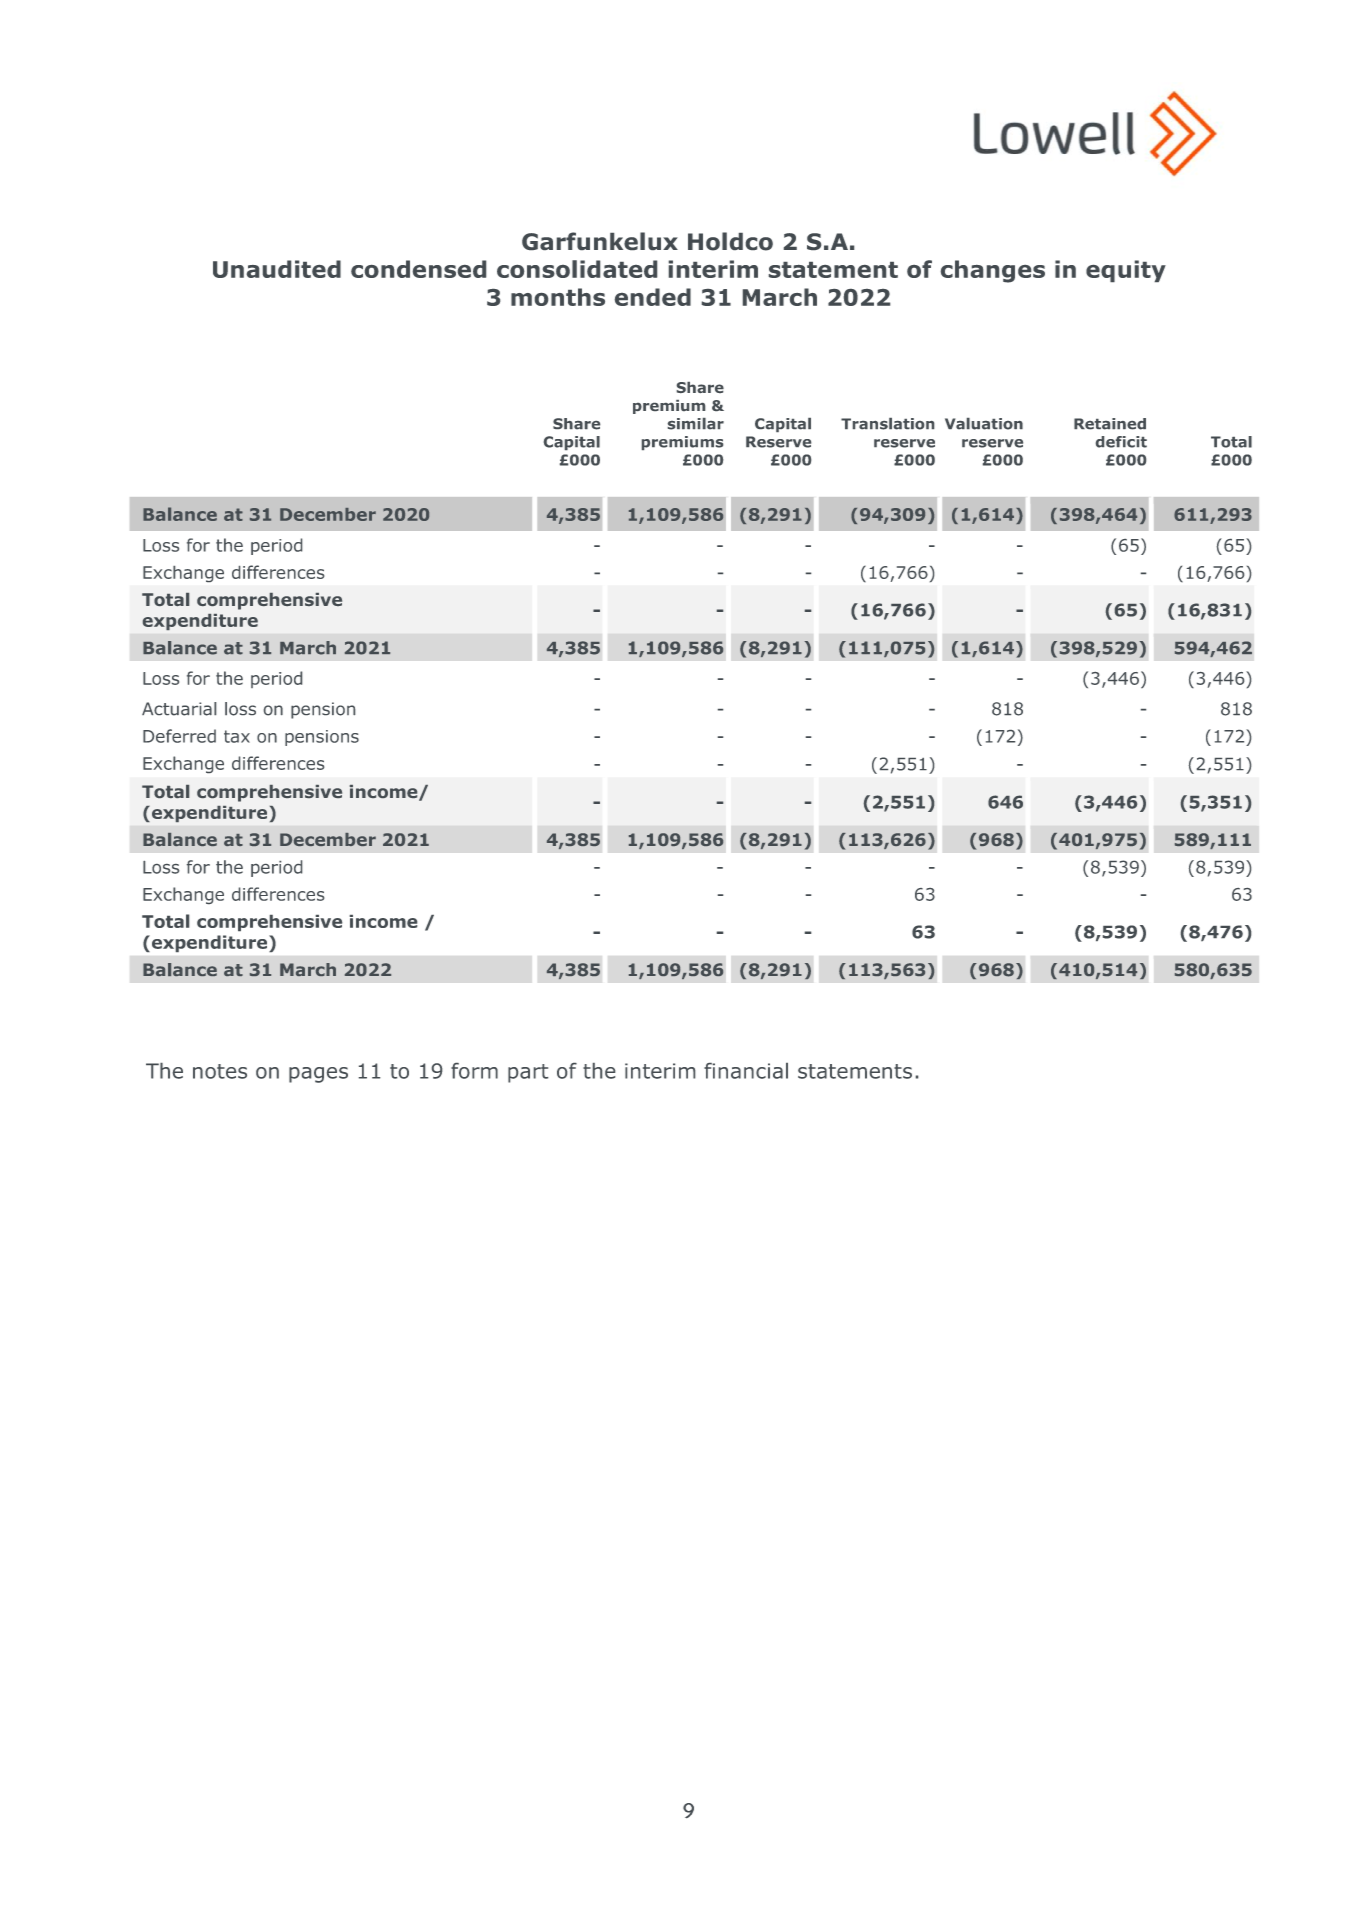 Image resolution: width=1361 pixels, height=1925 pixels. I want to click on Actuarial, so click(179, 709).
